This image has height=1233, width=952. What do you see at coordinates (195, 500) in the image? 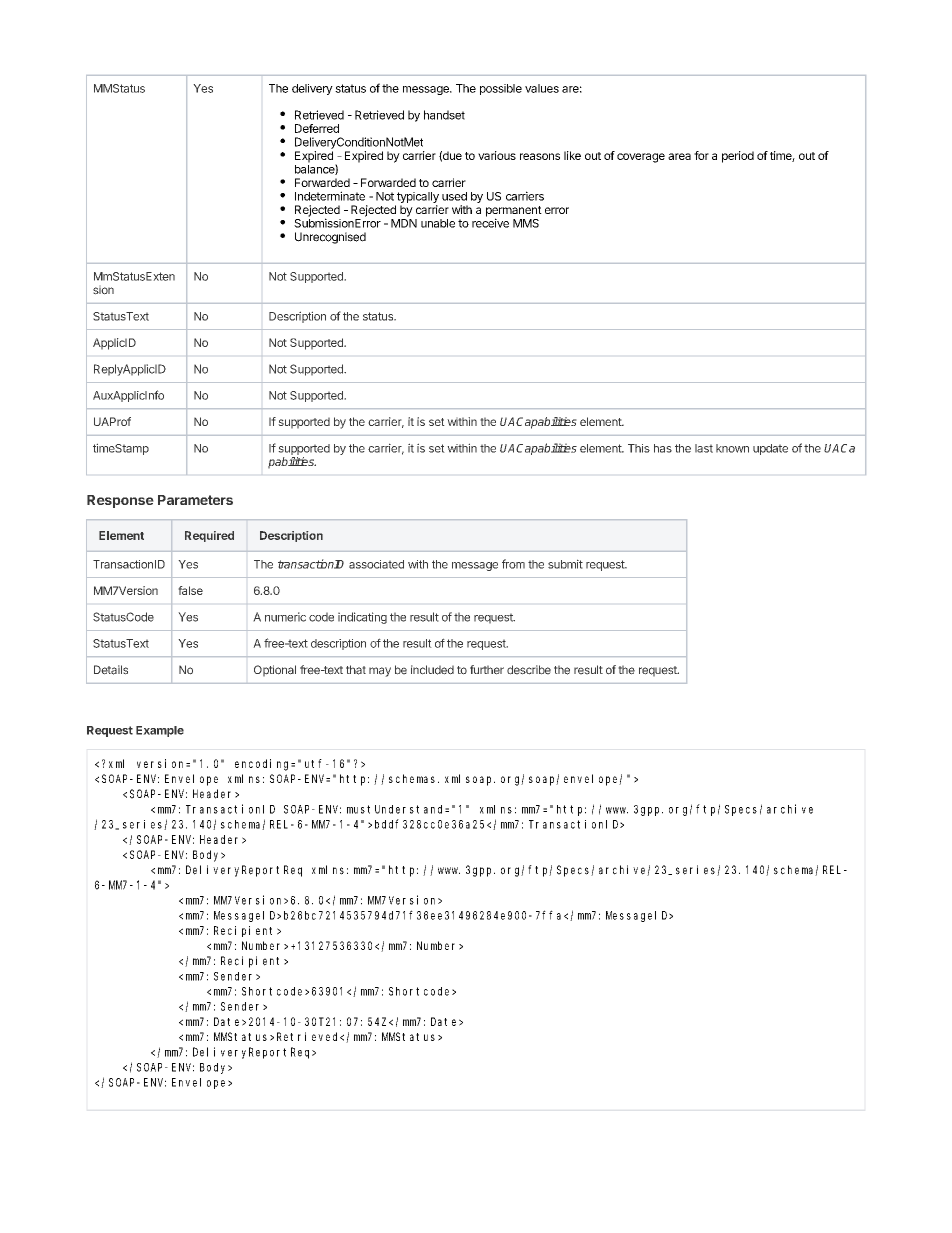
I see `Parameters` at bounding box center [195, 500].
